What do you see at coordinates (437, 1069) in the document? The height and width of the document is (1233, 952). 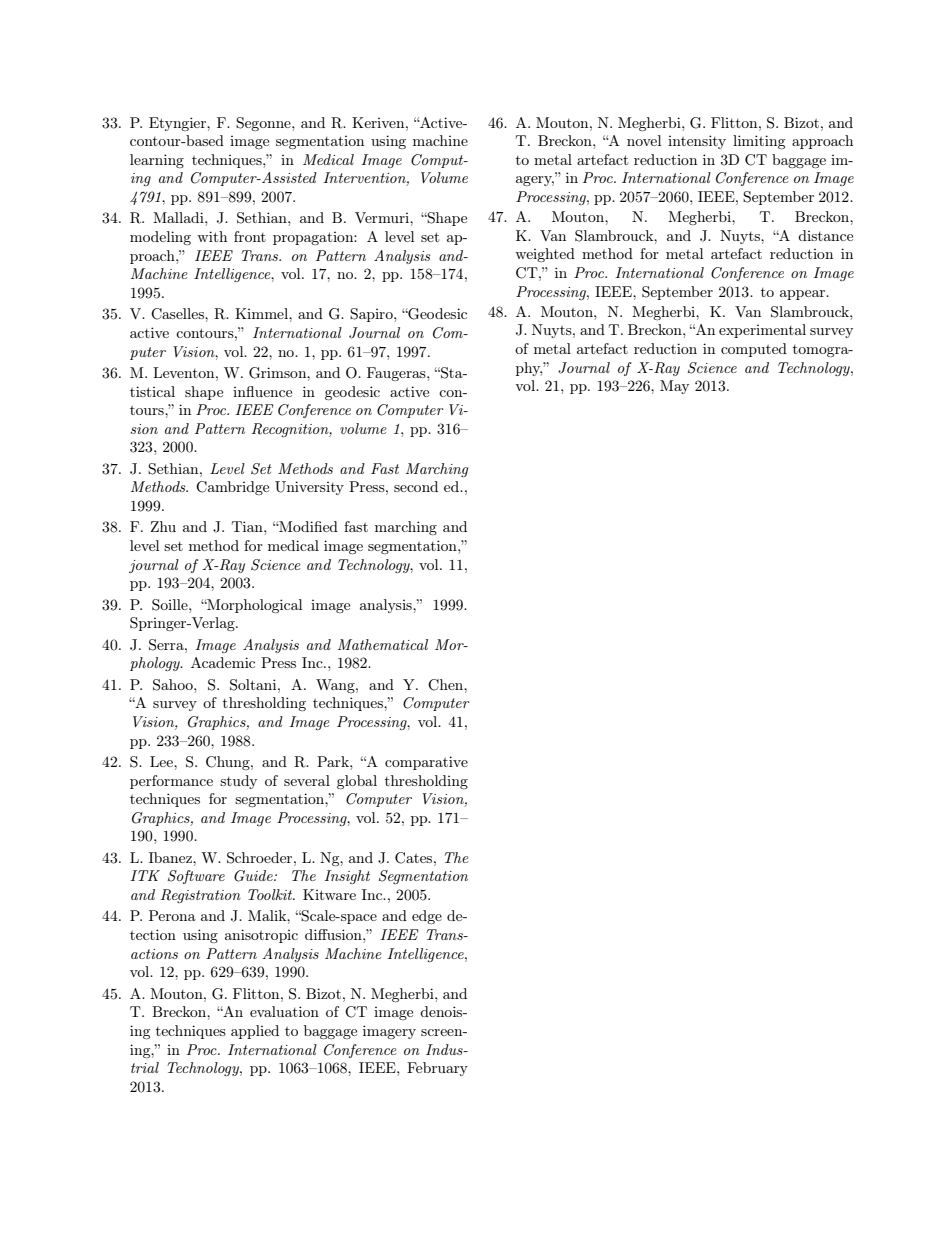 I see `February` at bounding box center [437, 1069].
